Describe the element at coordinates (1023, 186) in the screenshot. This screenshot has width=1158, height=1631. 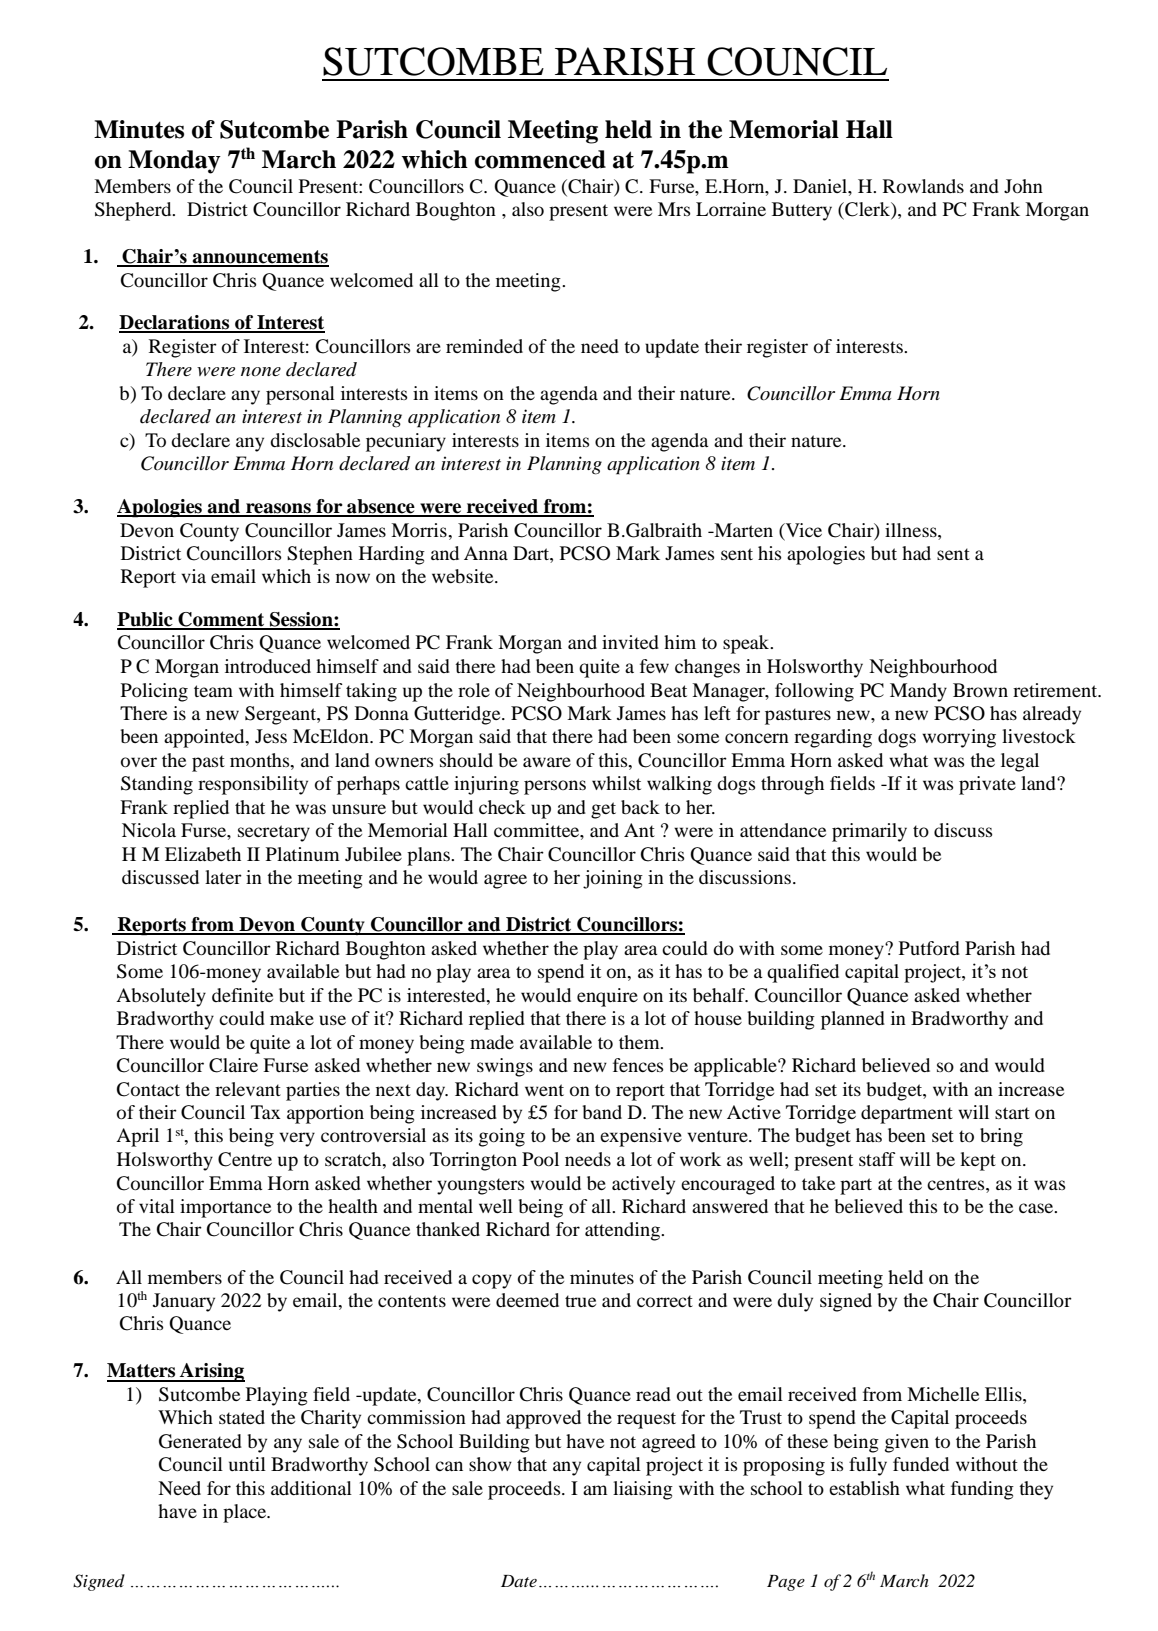
I see `John` at that location.
